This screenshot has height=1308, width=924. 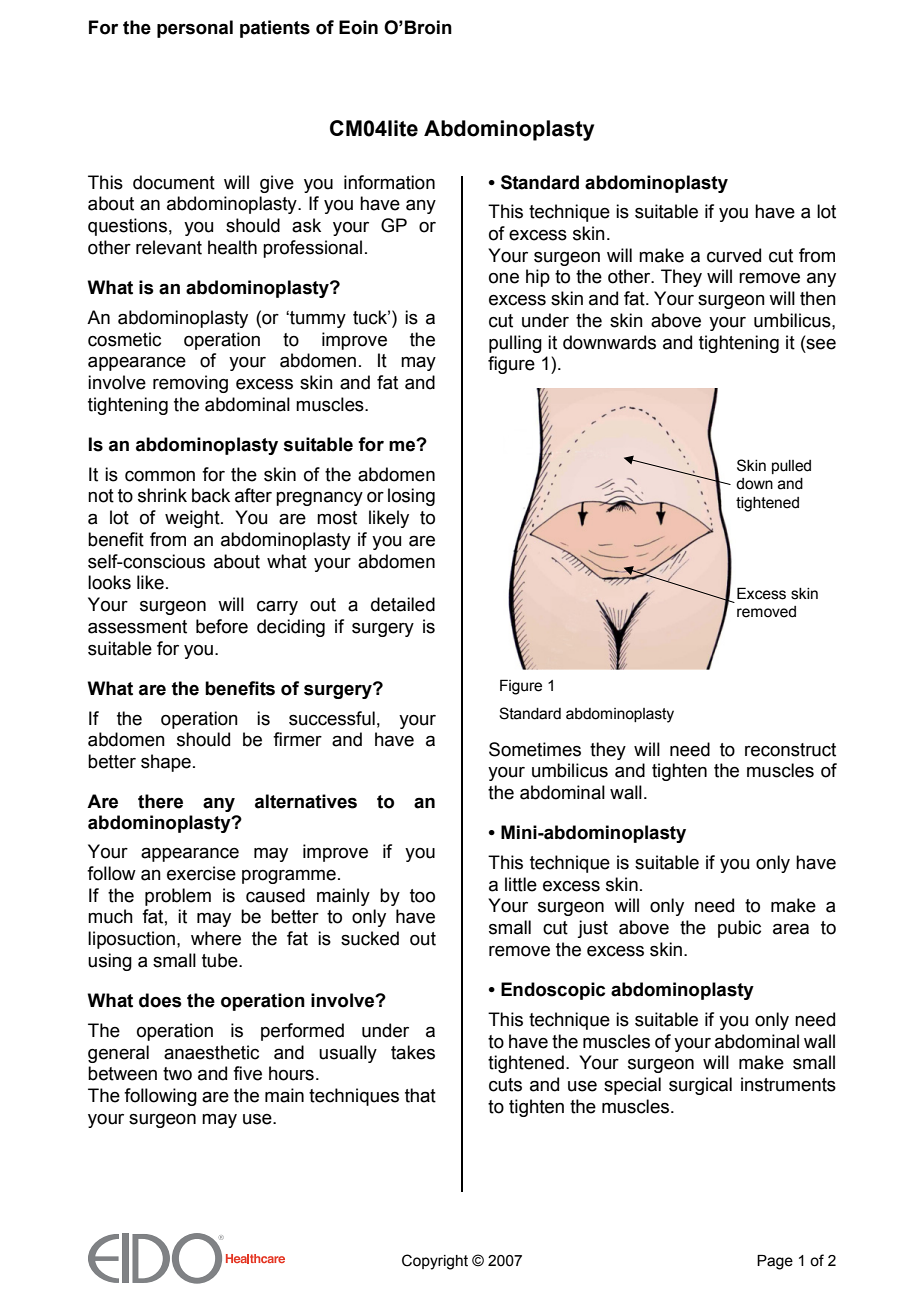 What do you see at coordinates (435, 1262) in the screenshot?
I see `Copyright` at bounding box center [435, 1262].
